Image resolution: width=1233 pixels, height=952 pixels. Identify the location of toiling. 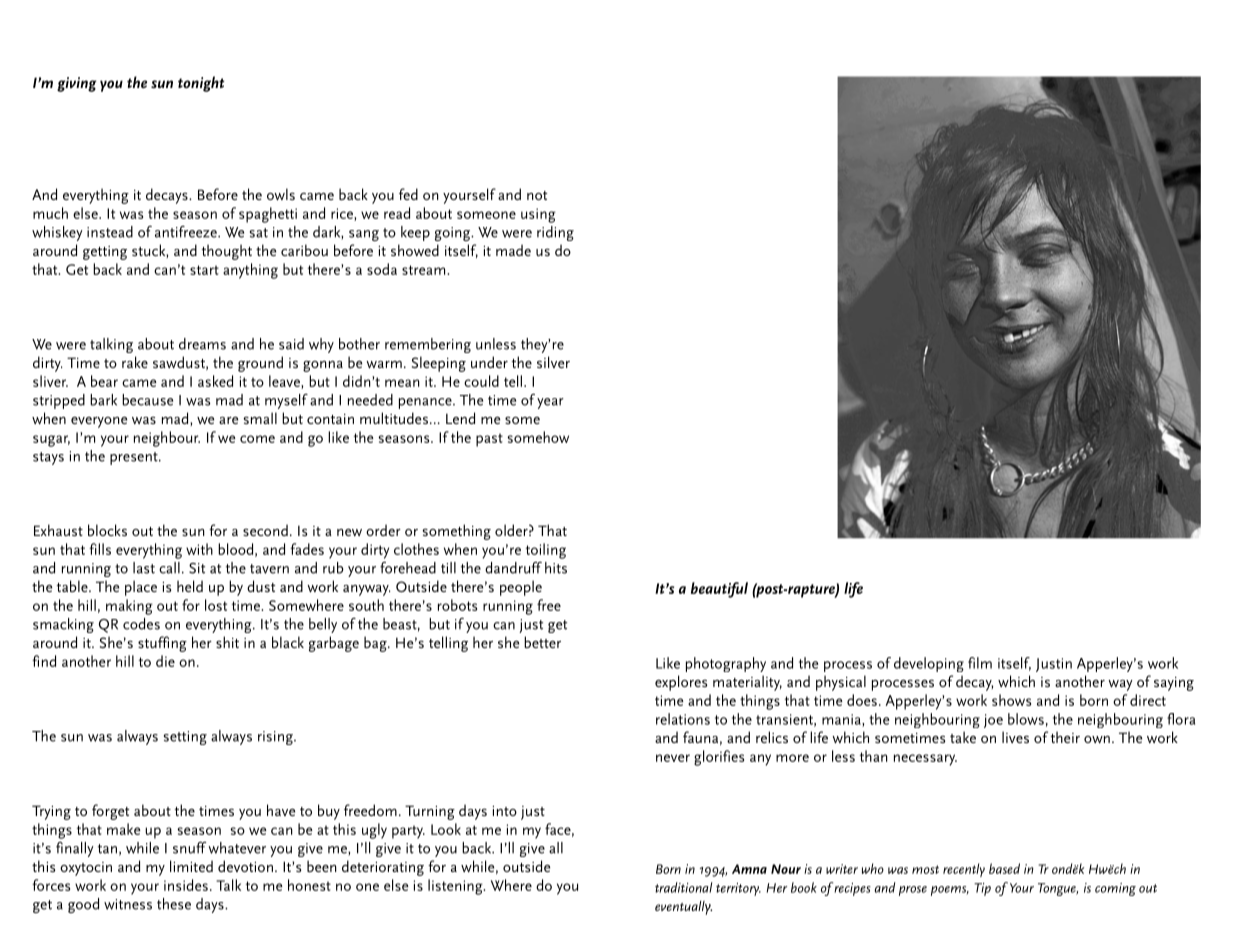
(546, 551).
